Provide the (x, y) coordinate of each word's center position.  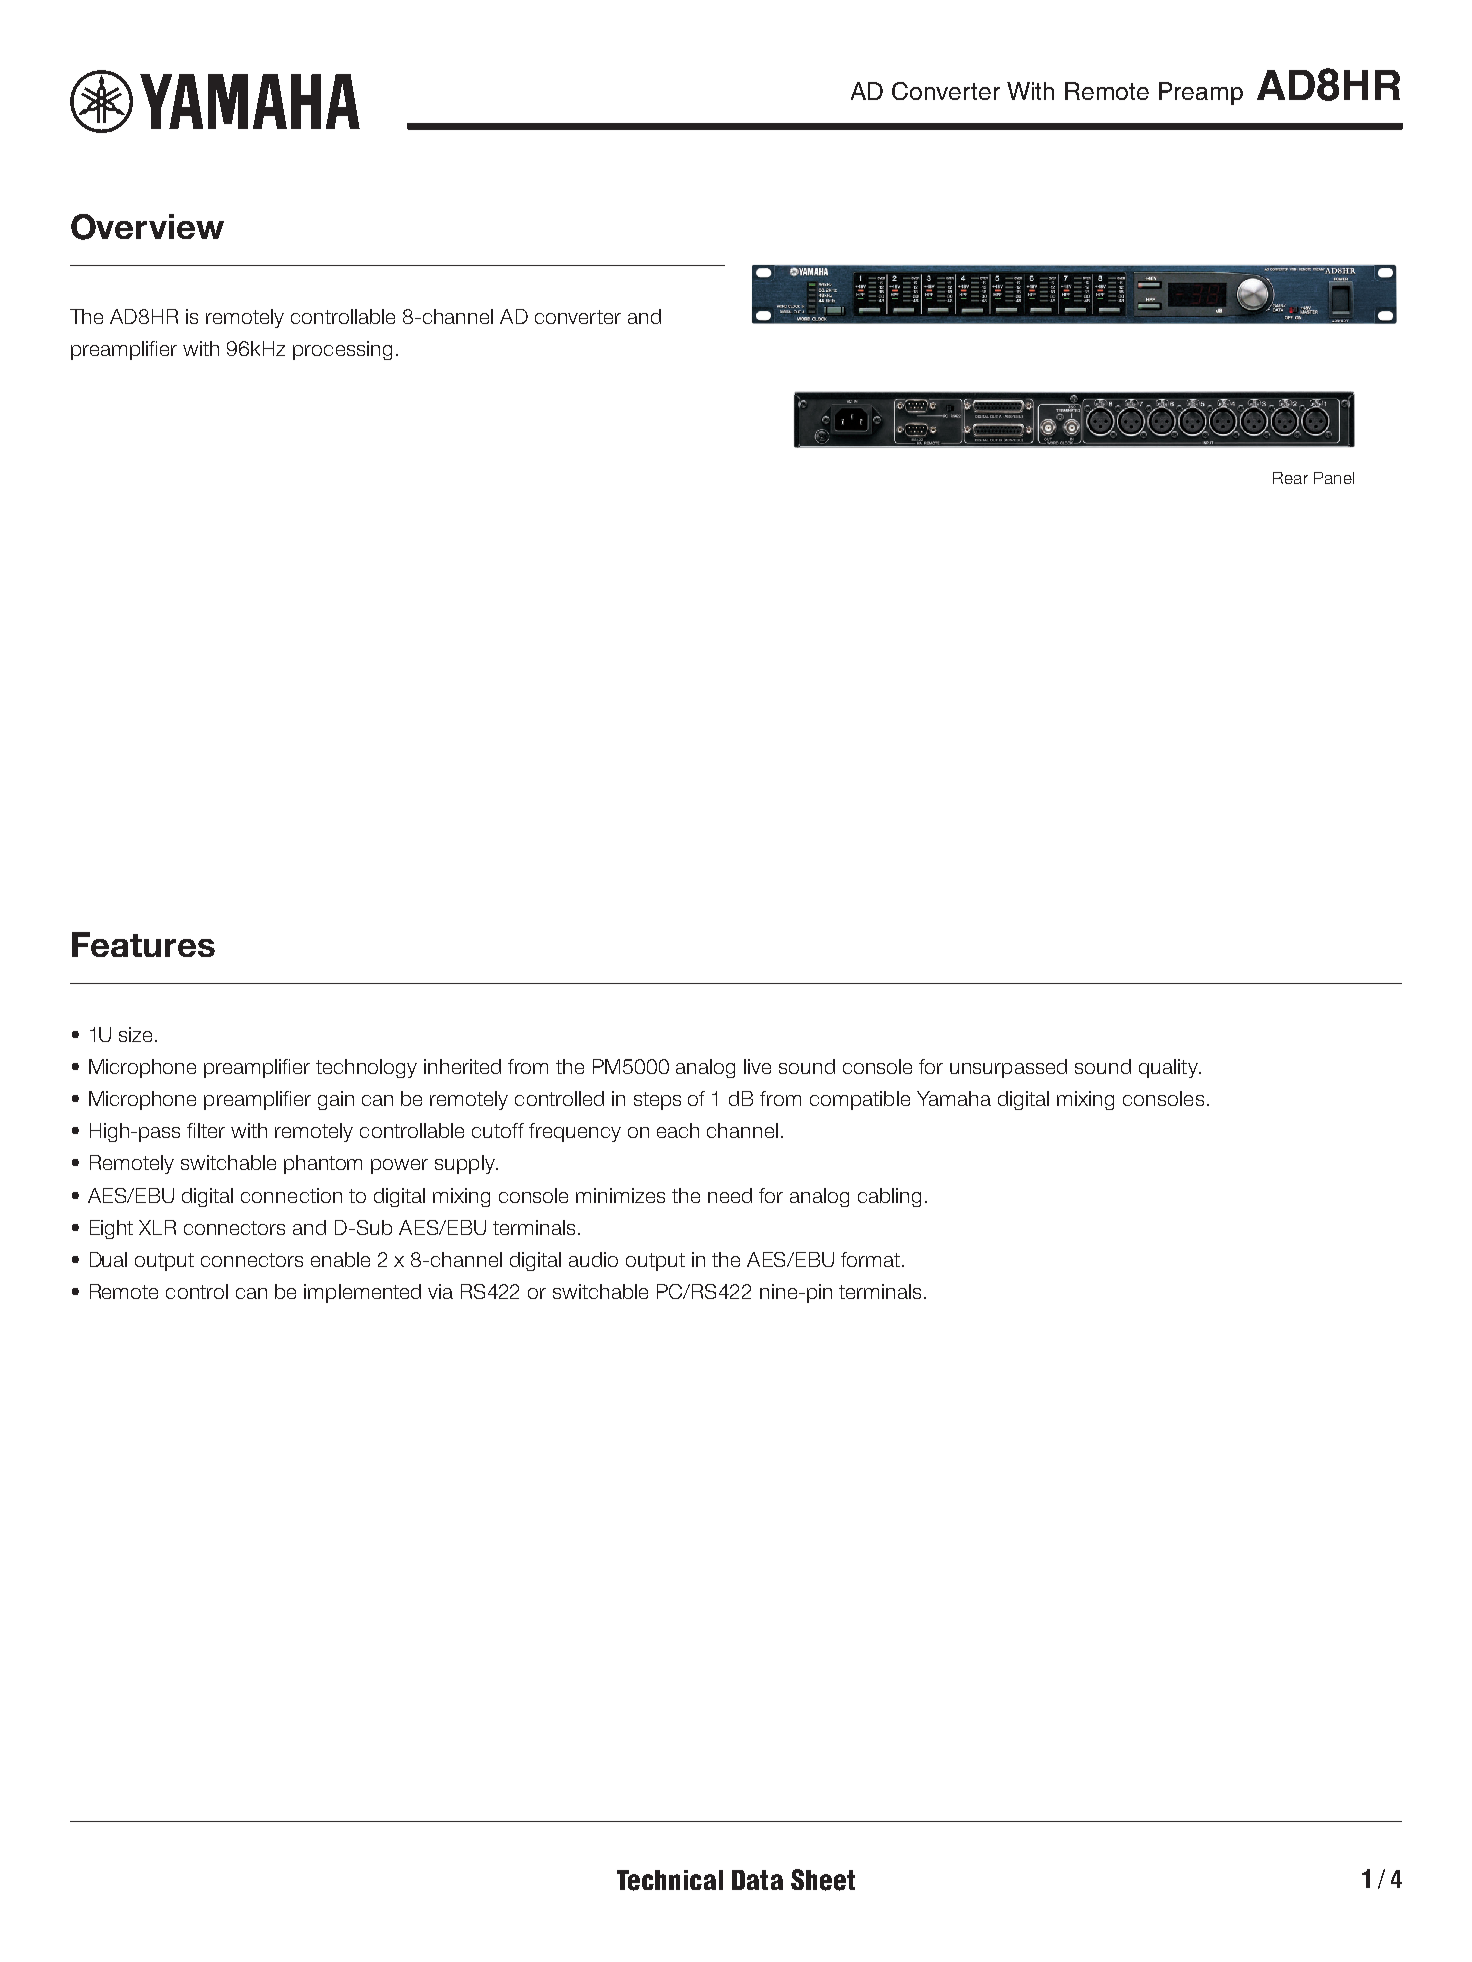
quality (1170, 1068)
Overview (147, 227)
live (757, 1066)
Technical (670, 1880)
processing (342, 350)
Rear (1290, 478)
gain (336, 1100)
